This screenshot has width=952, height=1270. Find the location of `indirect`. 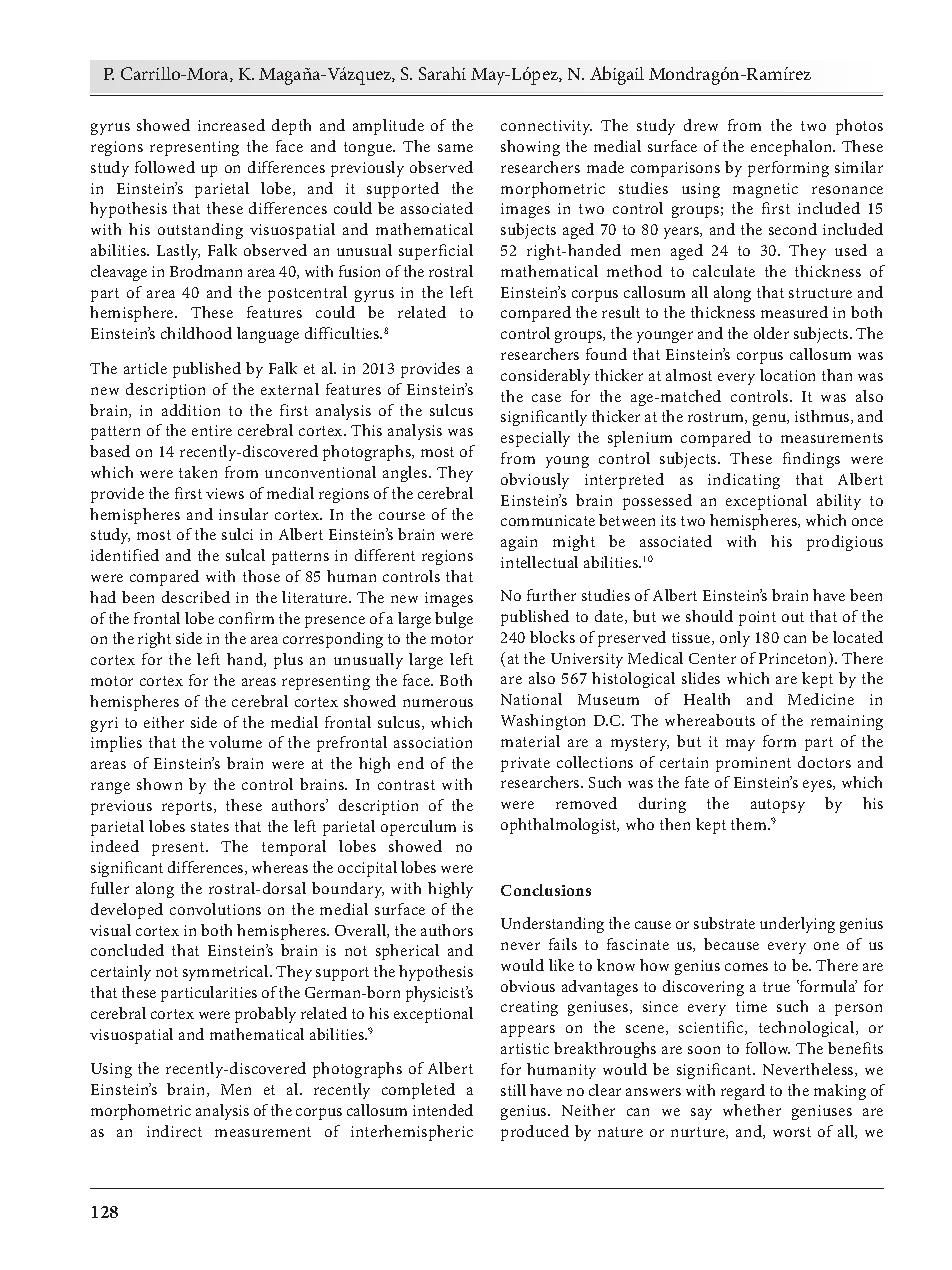

indirect is located at coordinates (174, 1131).
